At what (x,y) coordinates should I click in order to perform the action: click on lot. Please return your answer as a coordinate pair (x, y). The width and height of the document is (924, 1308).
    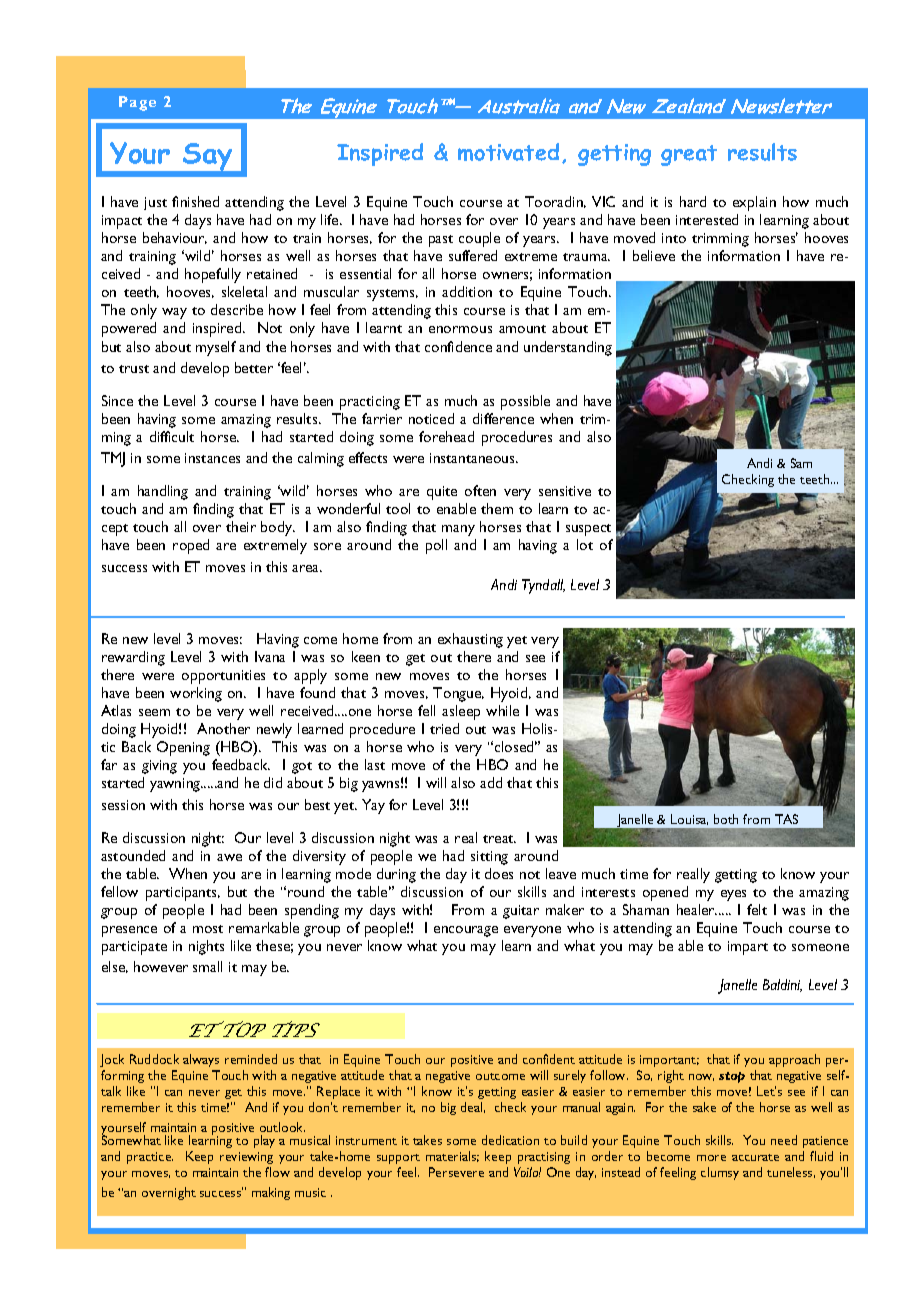
    Looking at the image, I should click on (585, 544).
